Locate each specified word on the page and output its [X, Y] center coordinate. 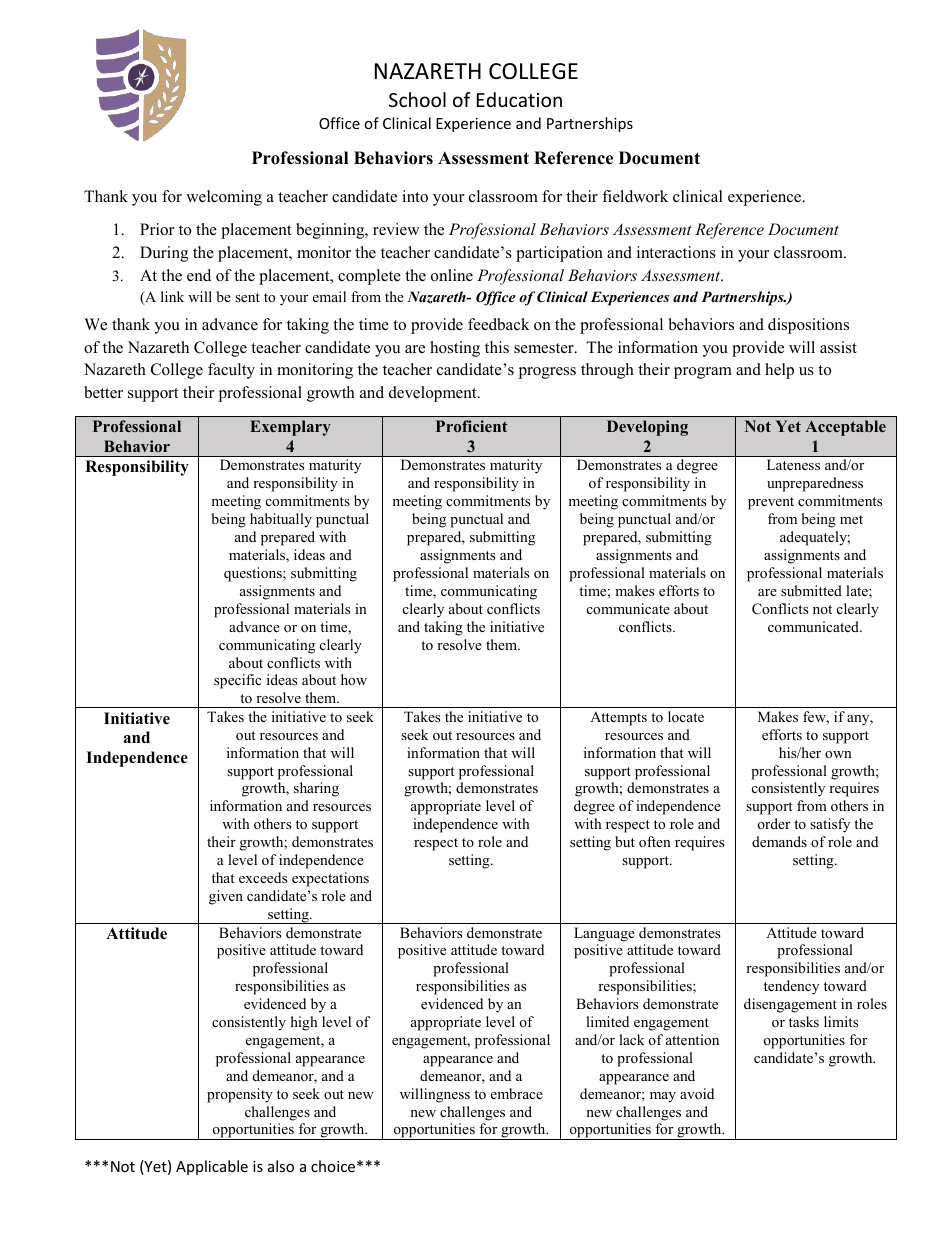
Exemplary [290, 428]
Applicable [212, 1167]
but [625, 841]
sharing [316, 789]
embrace [517, 1093]
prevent [771, 503]
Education [519, 99]
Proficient [472, 426]
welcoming [224, 198]
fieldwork [635, 196]
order [774, 823]
